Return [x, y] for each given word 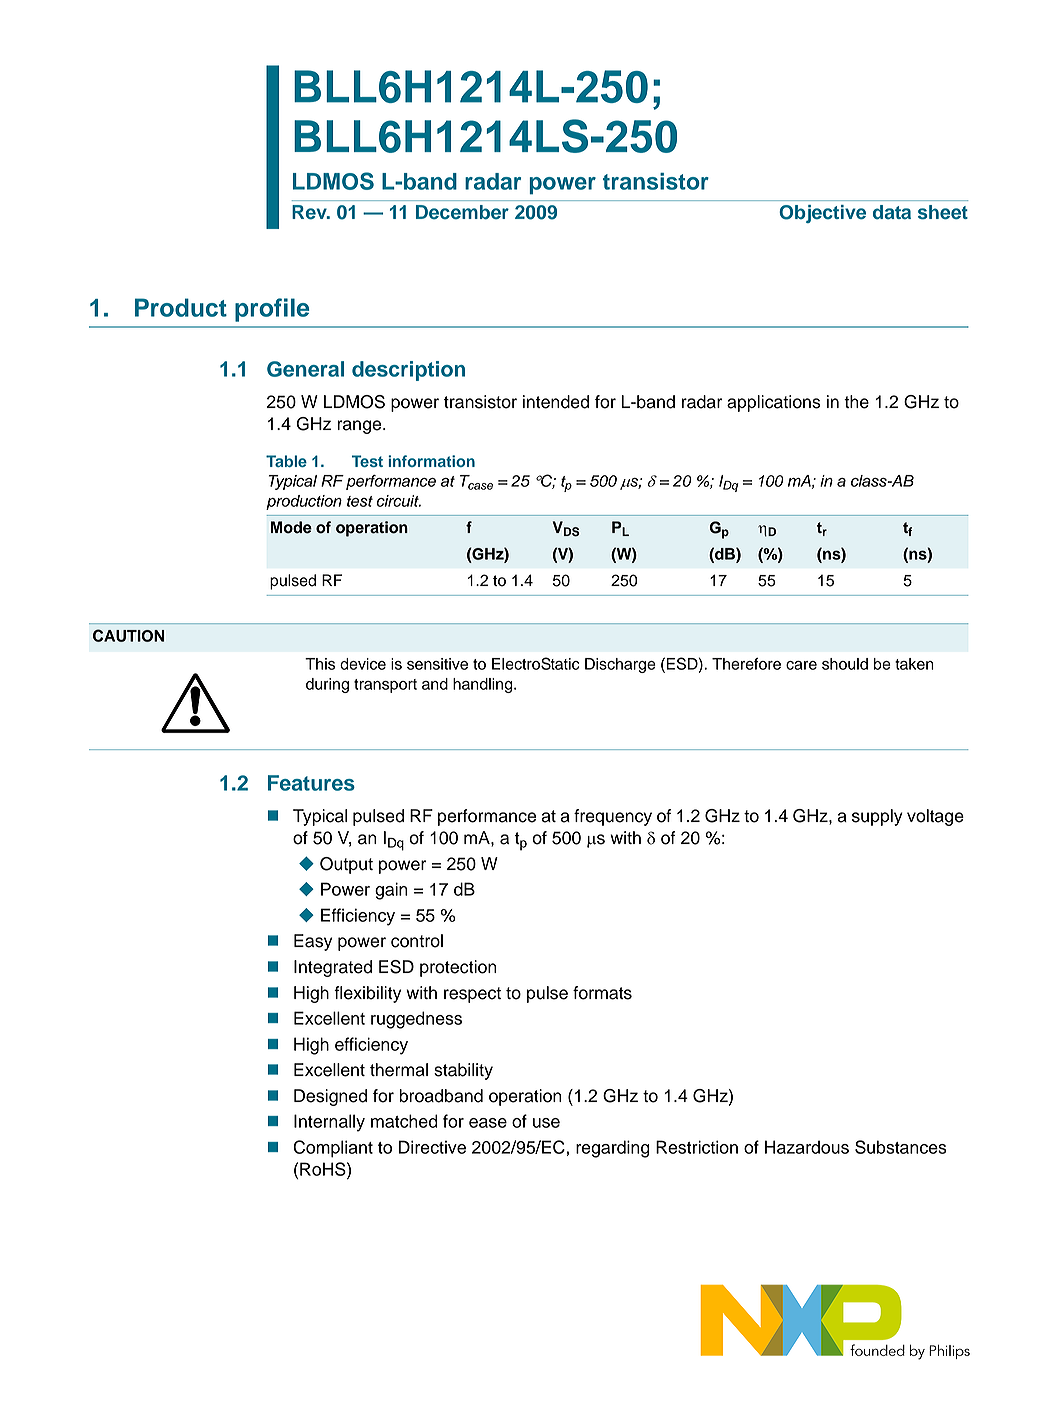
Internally [329, 1123]
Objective [823, 214]
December [462, 212]
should [845, 664]
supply [877, 817]
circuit [398, 501]
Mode [291, 527]
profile [272, 310]
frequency [613, 817]
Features [311, 783]
